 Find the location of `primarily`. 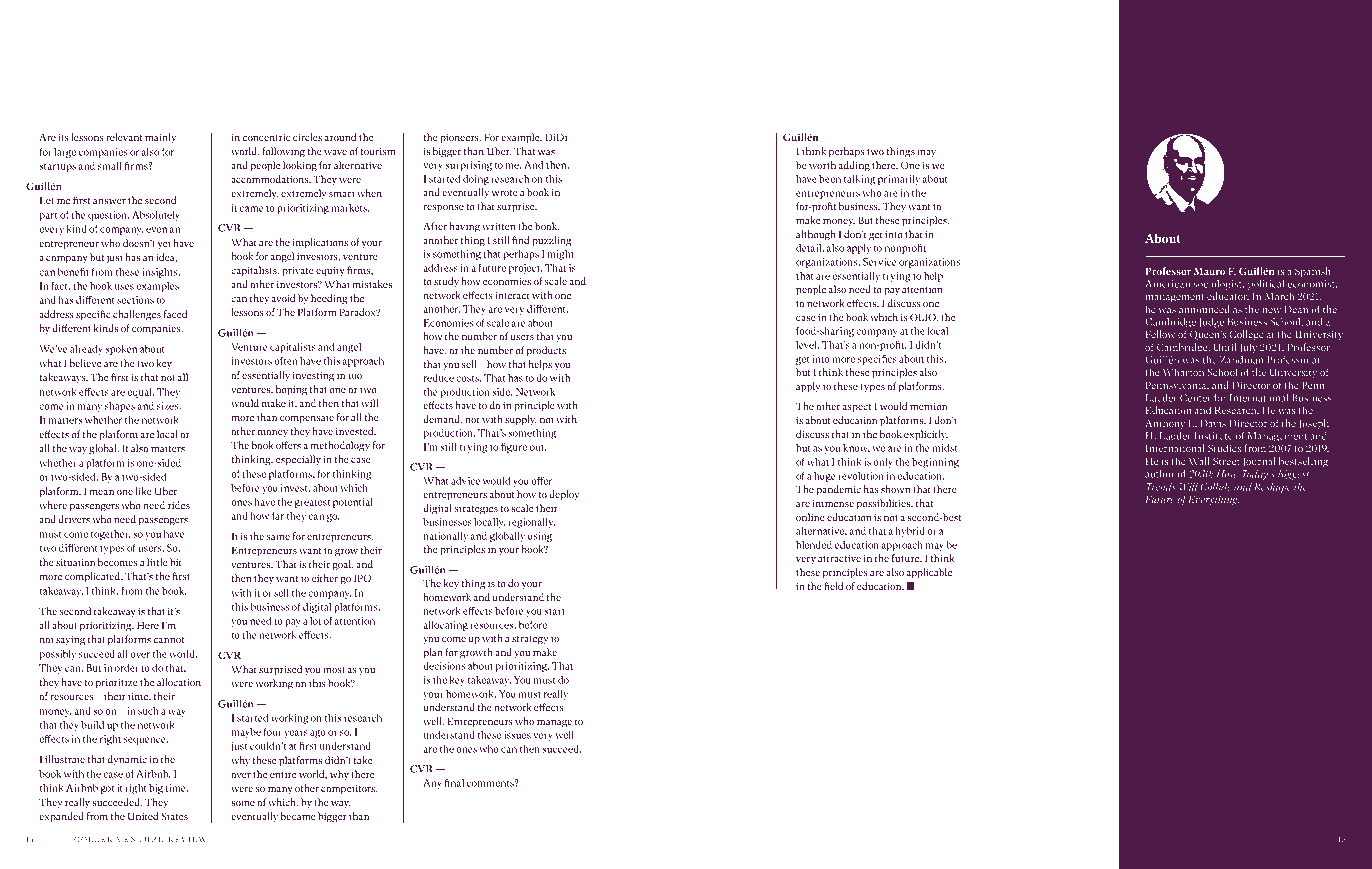

primarily is located at coordinates (899, 180).
